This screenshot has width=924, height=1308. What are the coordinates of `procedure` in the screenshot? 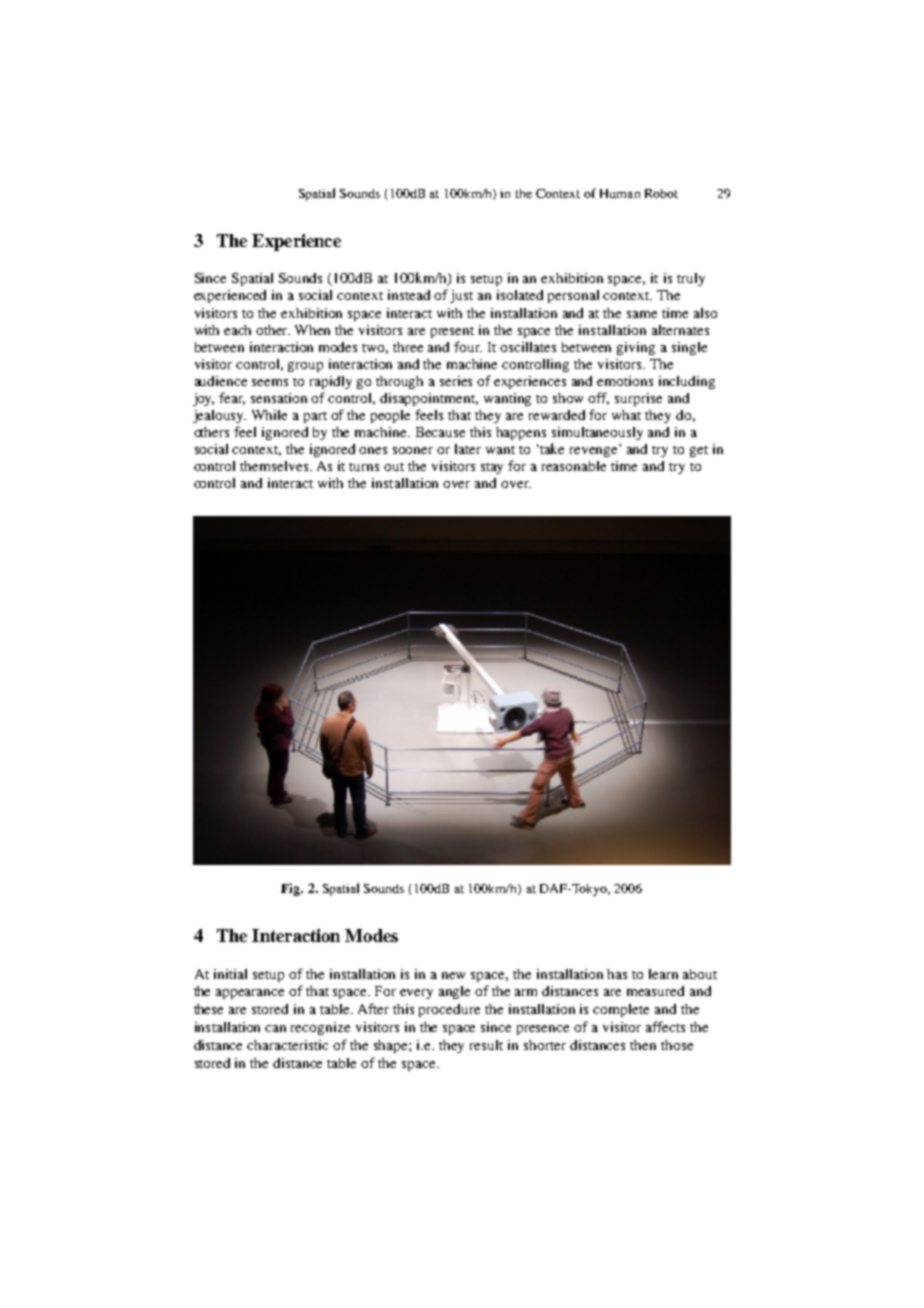 It's located at (449, 1010).
